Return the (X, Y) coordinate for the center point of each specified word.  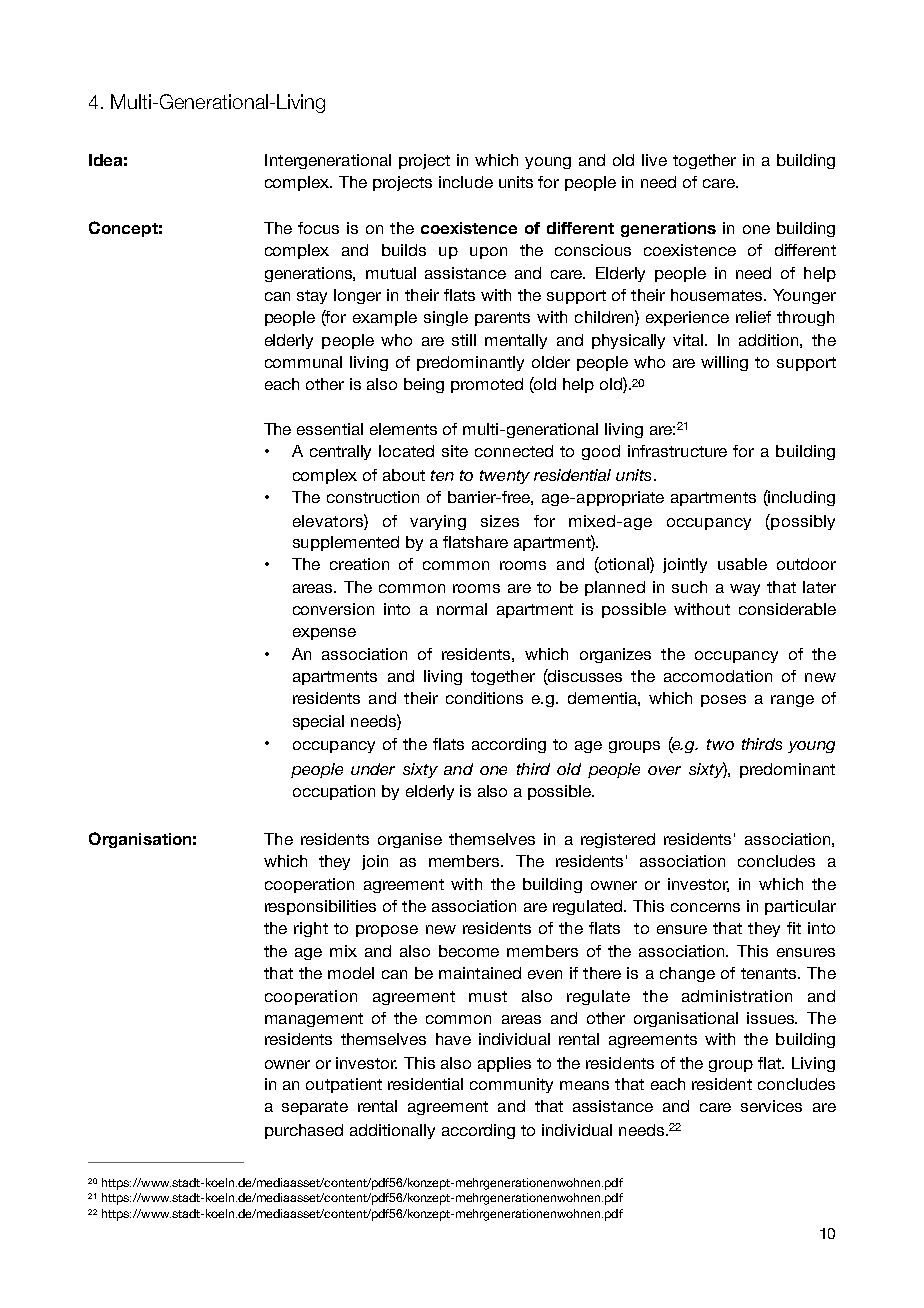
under (373, 769)
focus (318, 228)
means (584, 1085)
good (601, 452)
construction (373, 497)
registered (618, 840)
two (720, 744)
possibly (802, 522)
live (654, 160)
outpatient (344, 1085)
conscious (593, 250)
